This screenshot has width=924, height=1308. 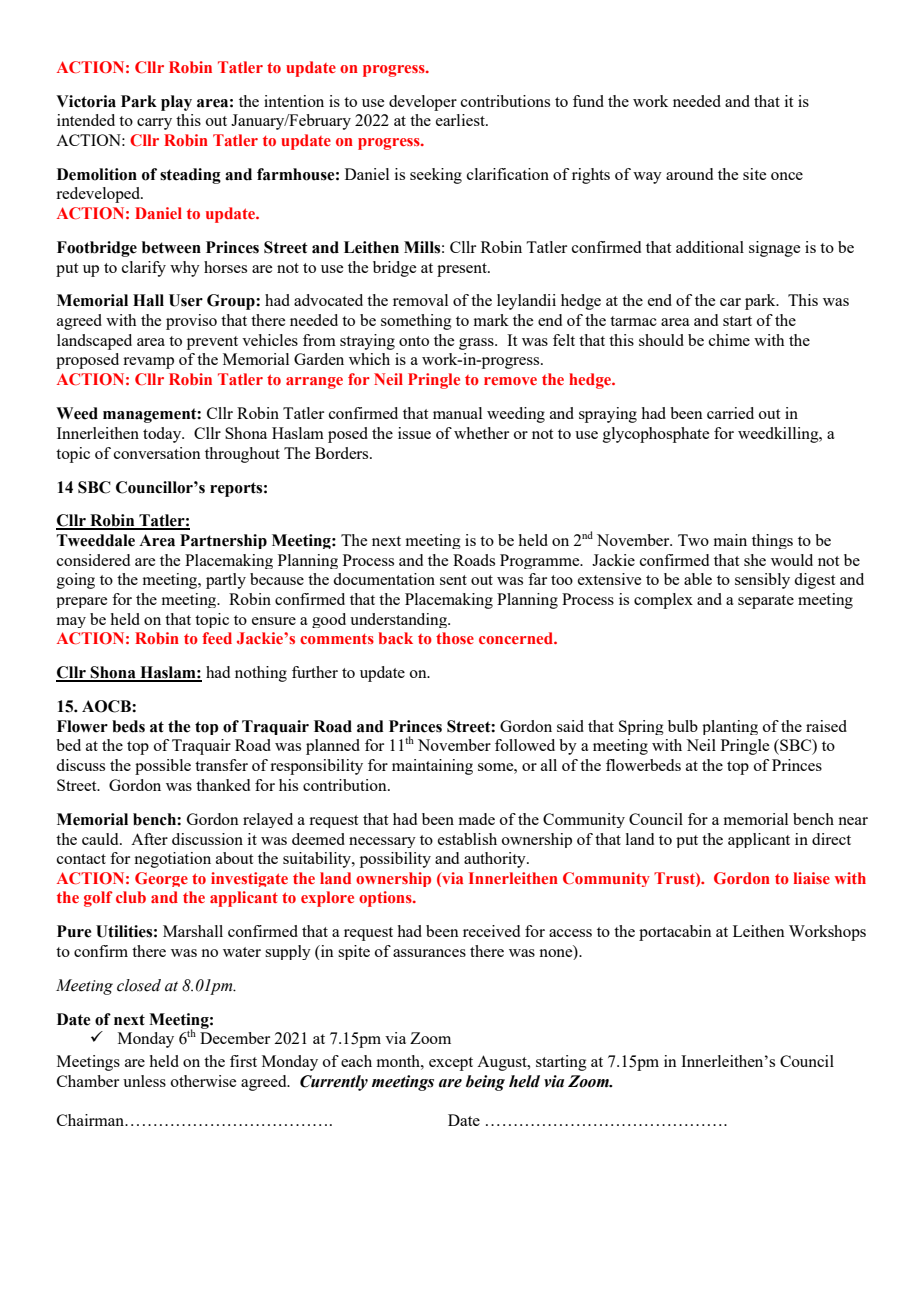 What do you see at coordinates (144, 1081) in the screenshot?
I see `unless` at bounding box center [144, 1081].
